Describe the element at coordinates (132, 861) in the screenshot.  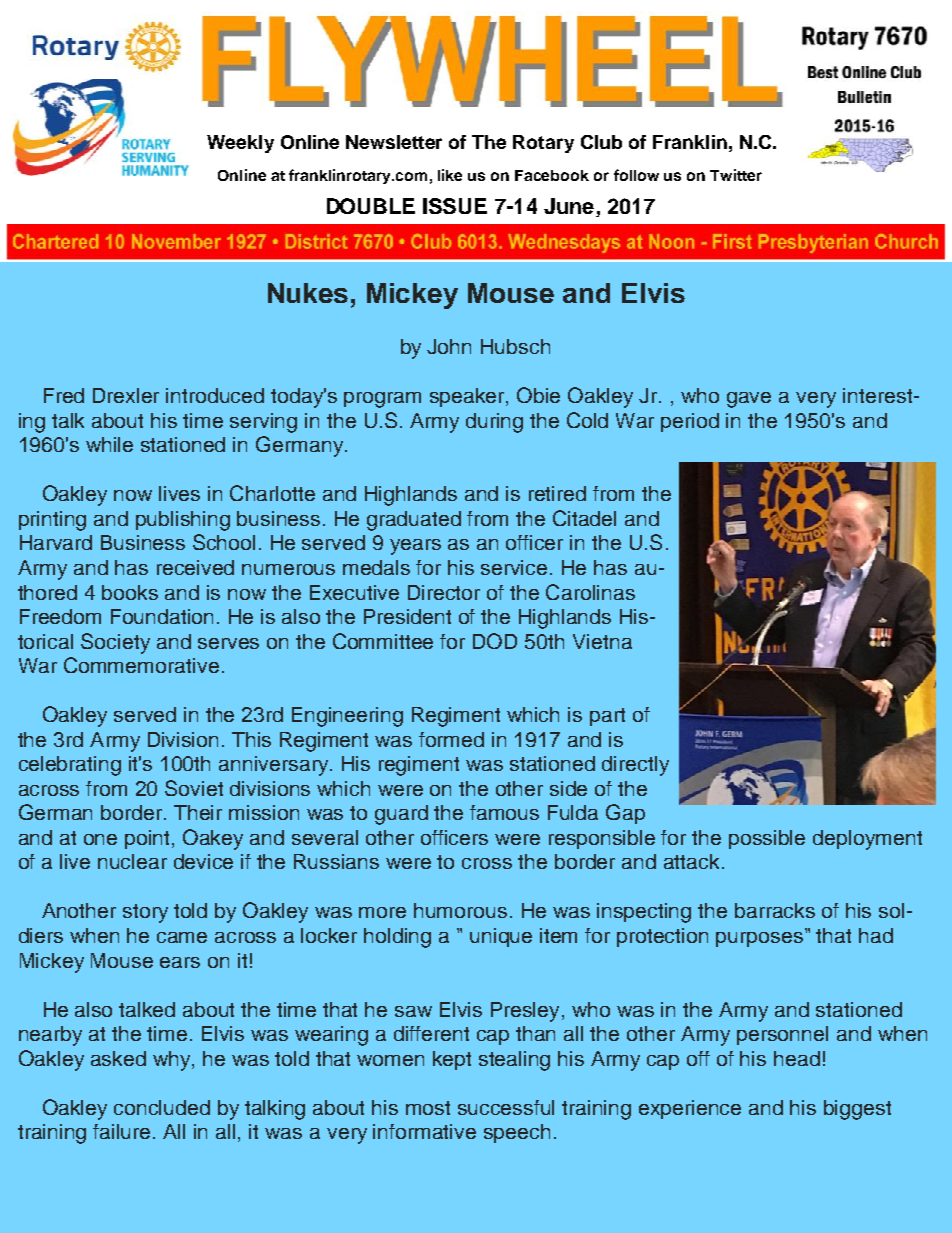
I see `nuclear` at that location.
